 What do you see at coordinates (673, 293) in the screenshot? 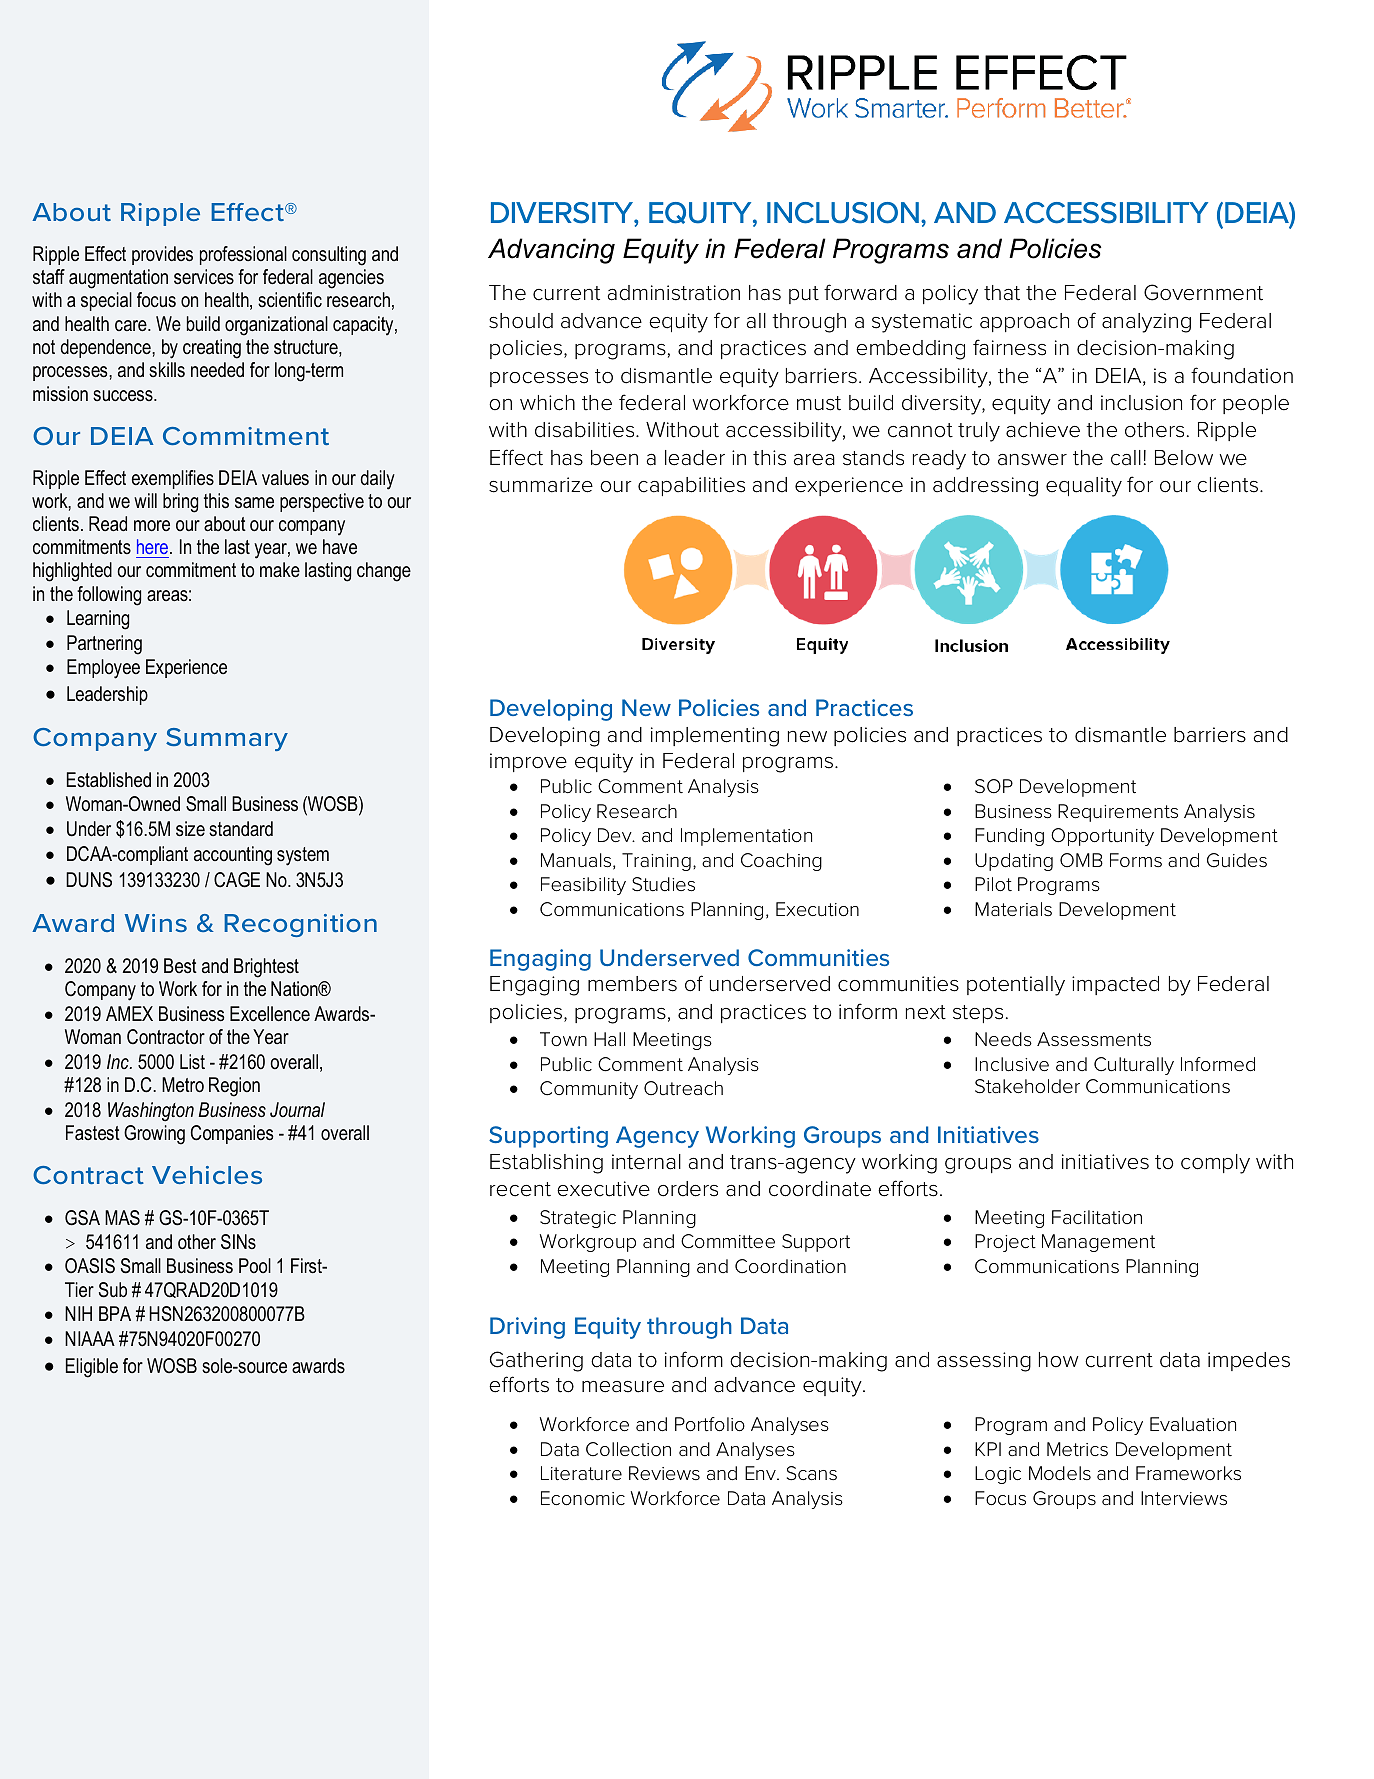
I see `administration` at bounding box center [673, 293].
